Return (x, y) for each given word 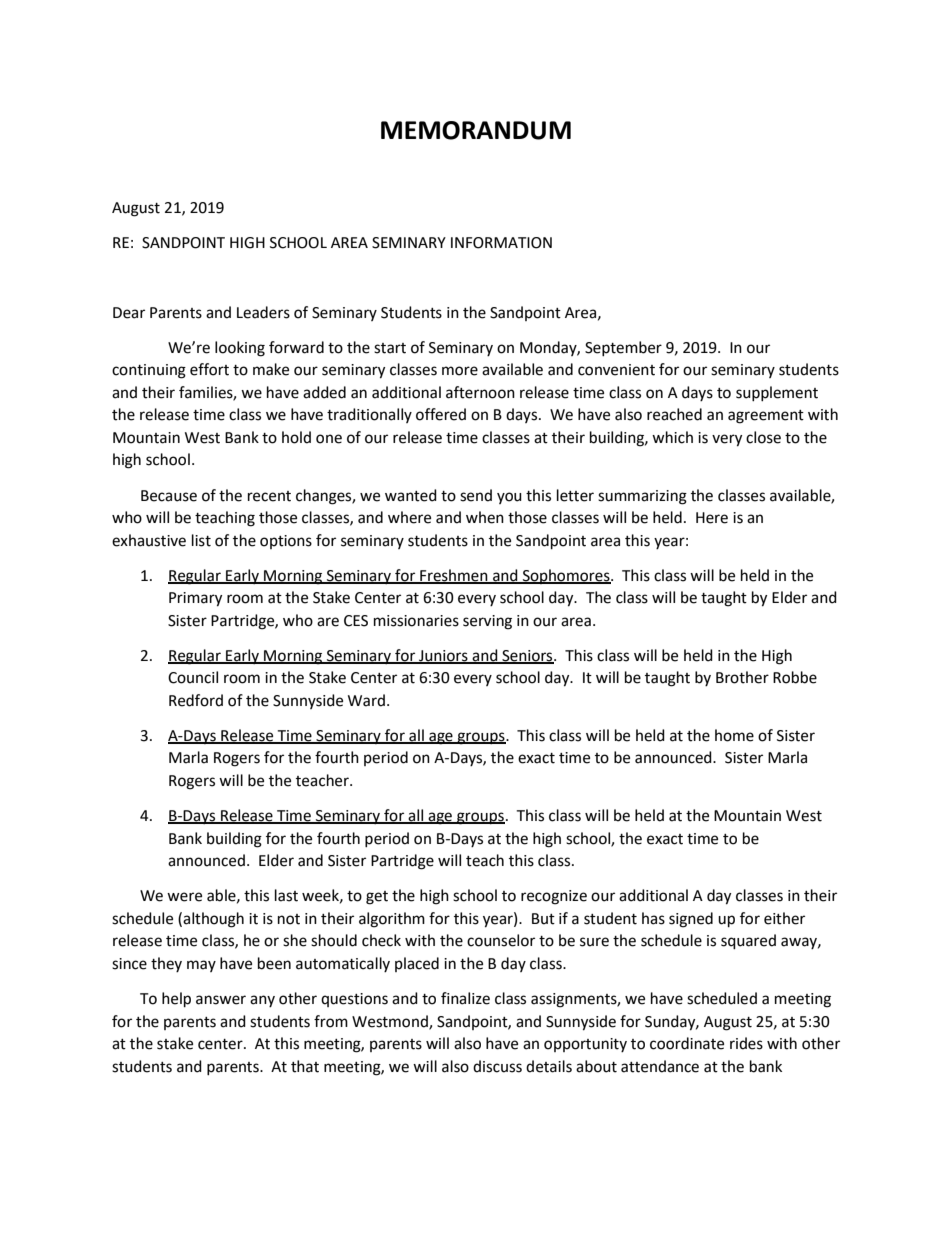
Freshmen (454, 576)
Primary (195, 599)
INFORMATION (501, 243)
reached (674, 414)
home (734, 735)
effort (209, 369)
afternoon (480, 392)
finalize (465, 998)
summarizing (642, 497)
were (184, 897)
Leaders (263, 312)
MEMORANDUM (476, 130)
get (377, 898)
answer (221, 1000)
